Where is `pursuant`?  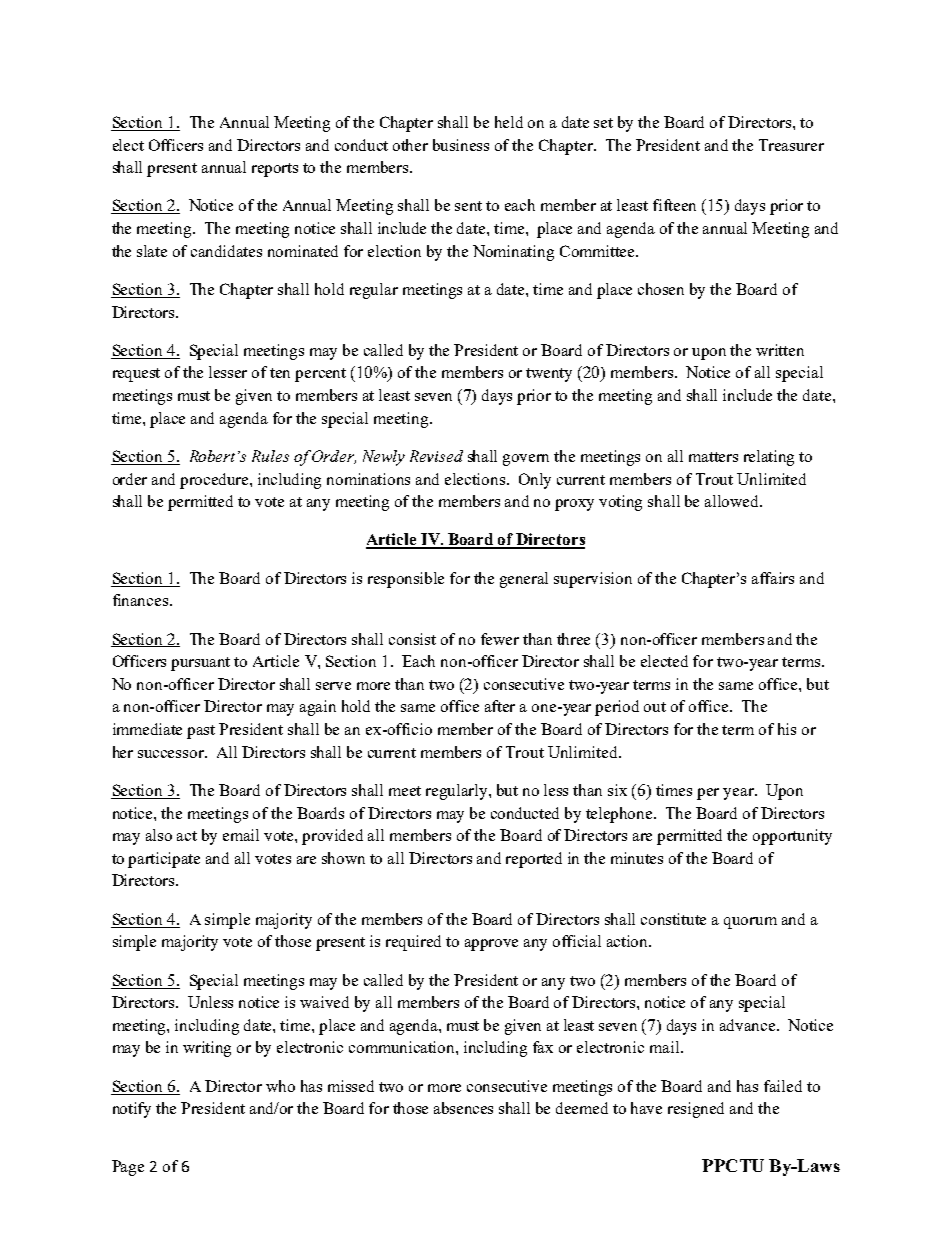 pursuant is located at coordinates (200, 664).
